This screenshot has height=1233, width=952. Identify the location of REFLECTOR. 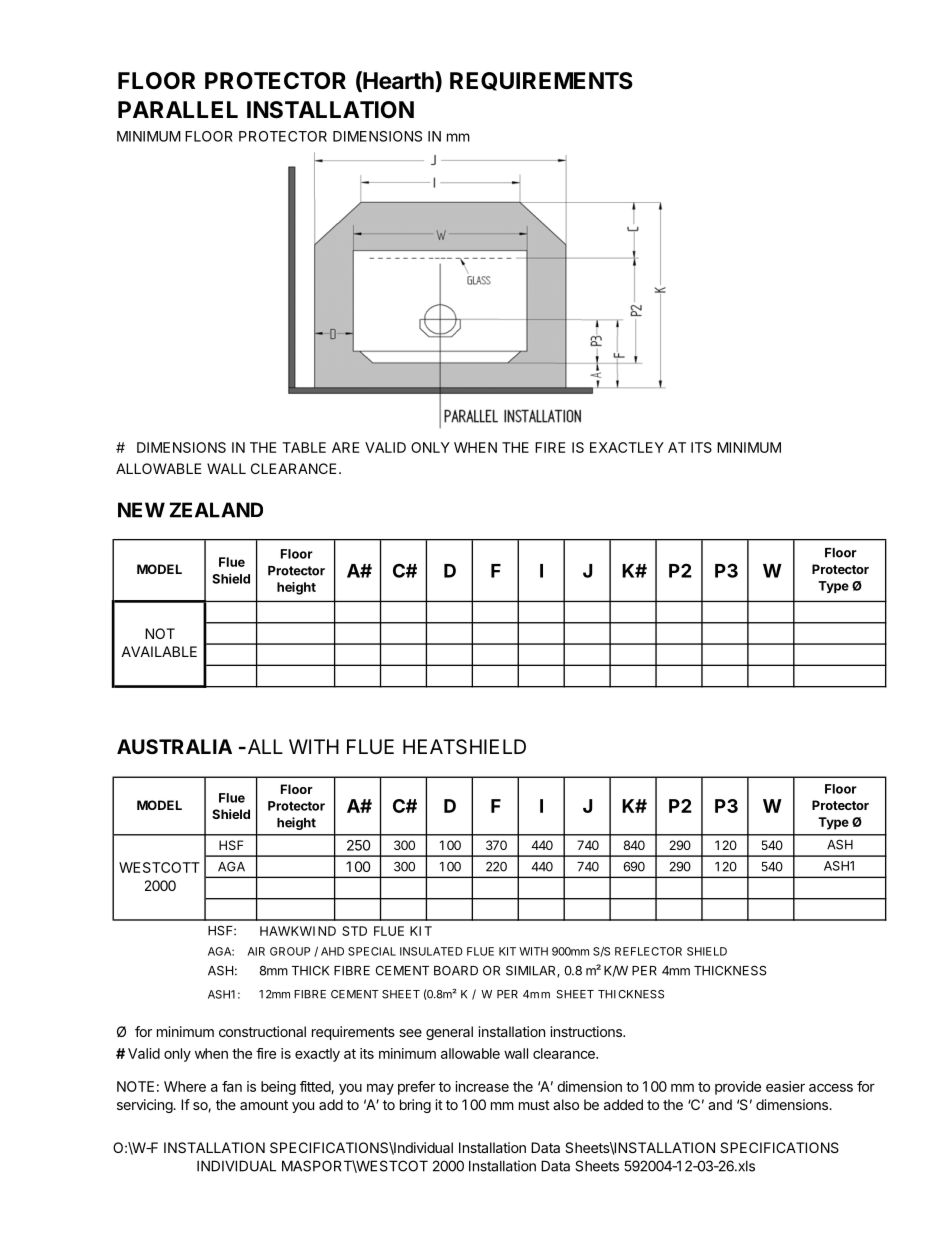
(648, 951).
